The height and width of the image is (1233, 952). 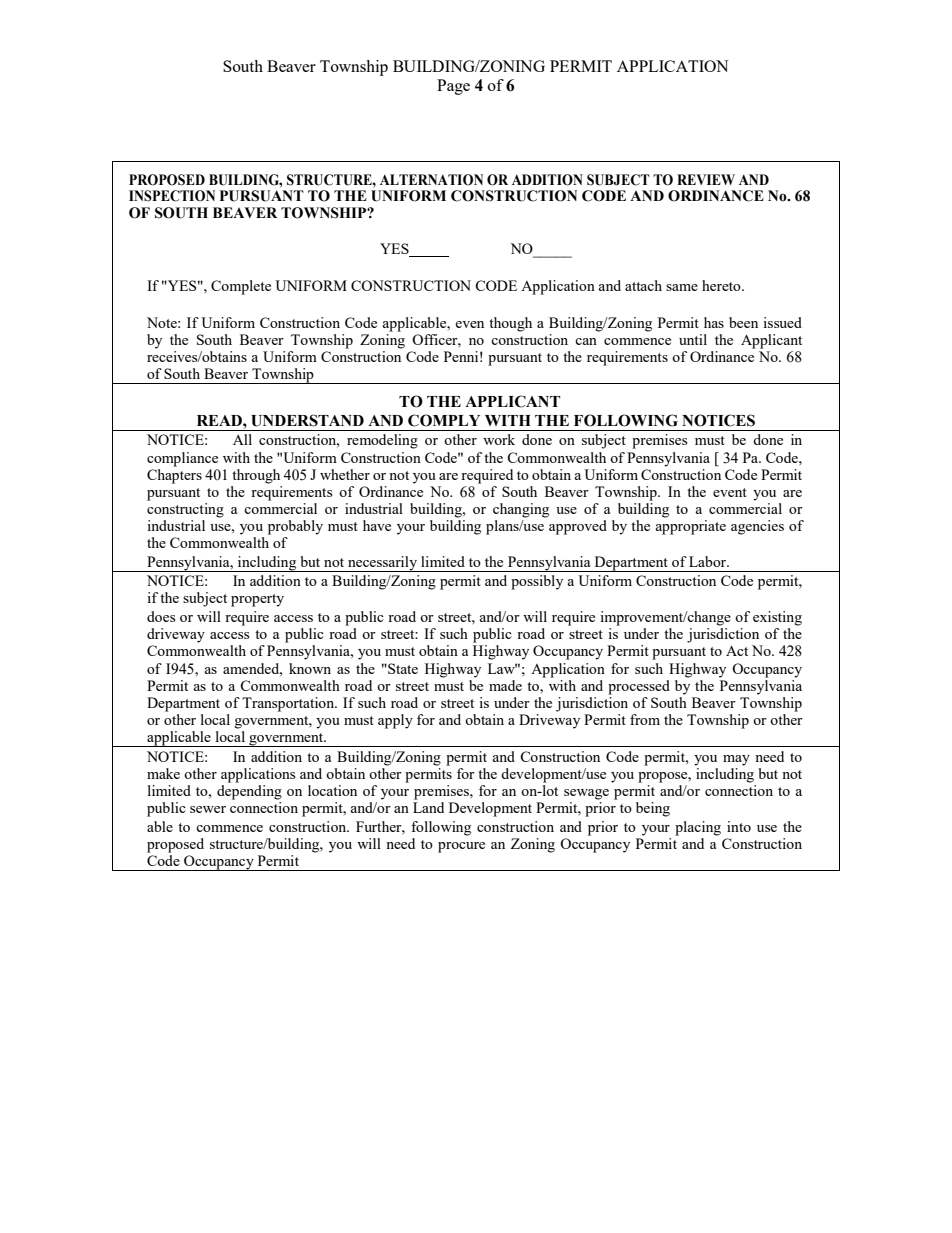 I want to click on property, so click(x=257, y=600).
